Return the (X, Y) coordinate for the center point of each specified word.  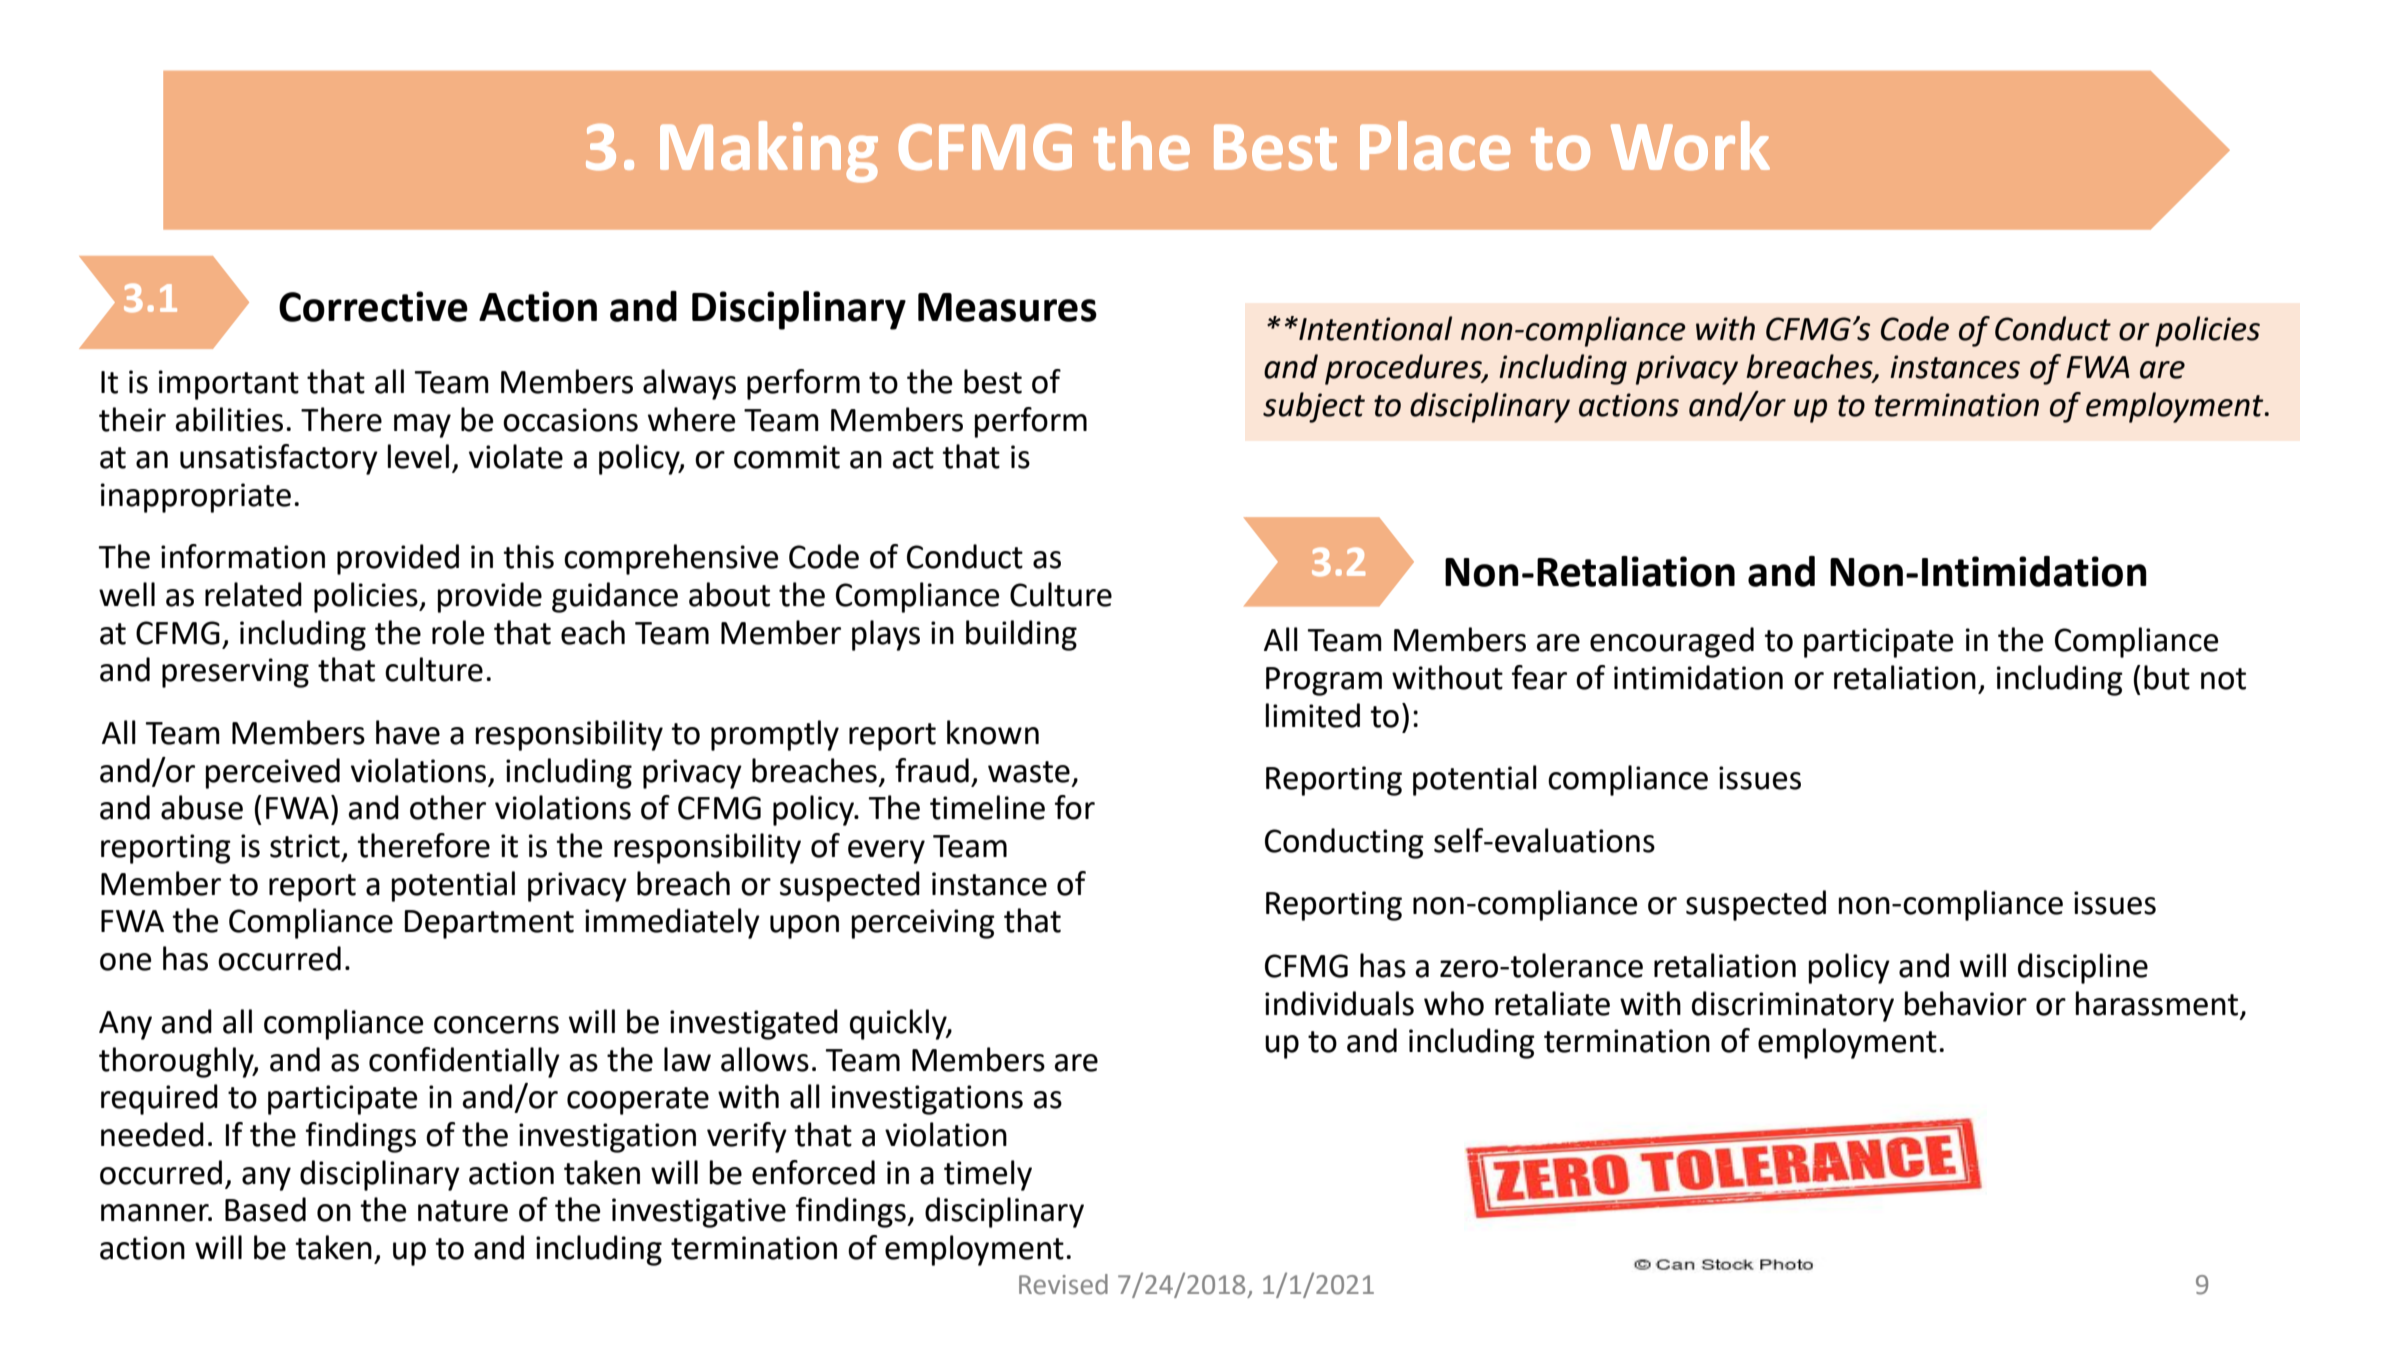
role (458, 632)
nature (463, 1211)
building (1021, 635)
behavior (1966, 1003)
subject (1314, 407)
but (2167, 677)
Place (1435, 146)
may (422, 426)
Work (1690, 146)
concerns (496, 1025)
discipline (2083, 968)
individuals (1339, 1003)
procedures (1404, 369)
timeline (987, 807)
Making (769, 152)
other (448, 807)
